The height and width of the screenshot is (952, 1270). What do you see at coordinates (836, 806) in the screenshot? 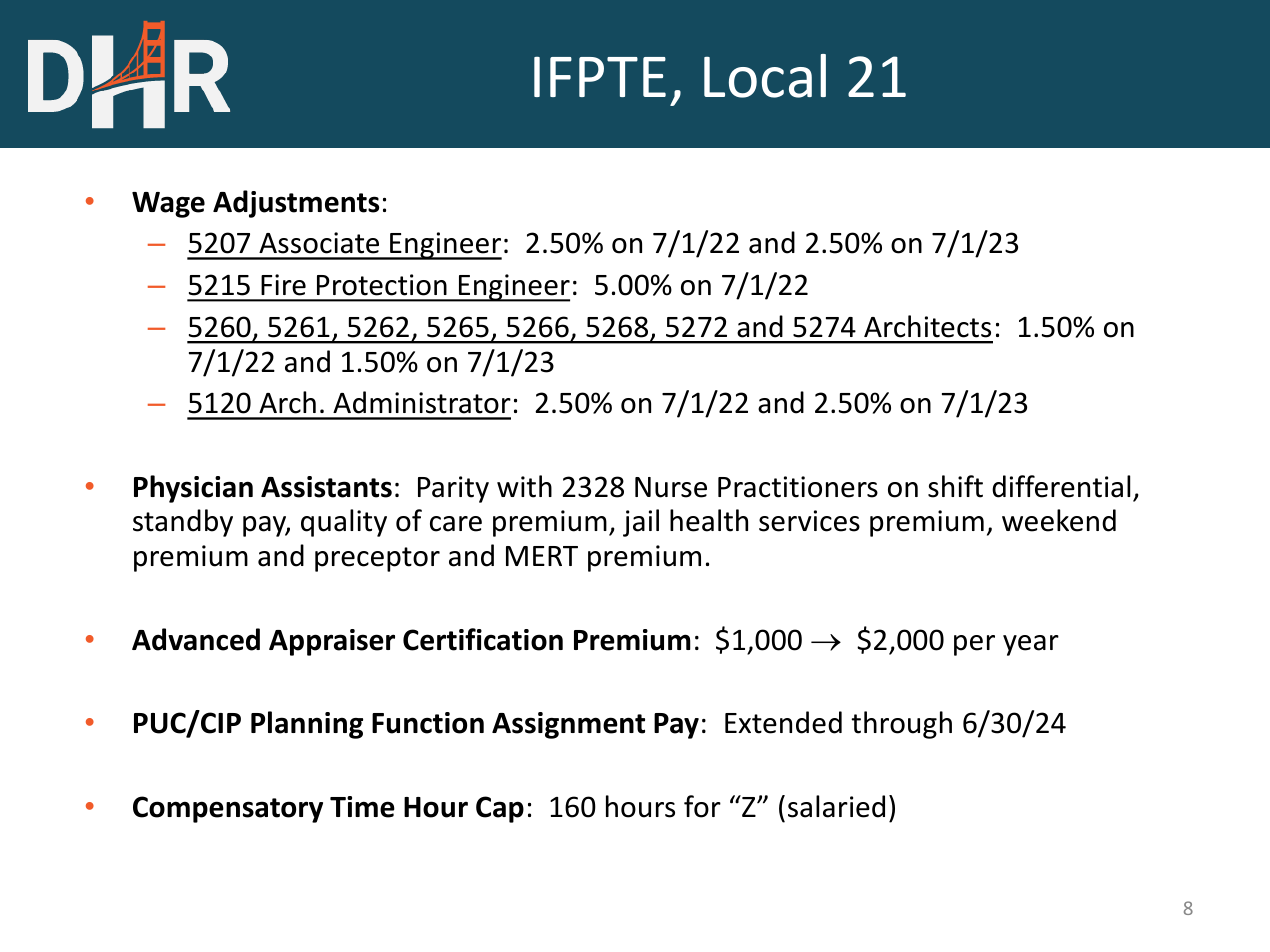
I see `salaried` at bounding box center [836, 806].
